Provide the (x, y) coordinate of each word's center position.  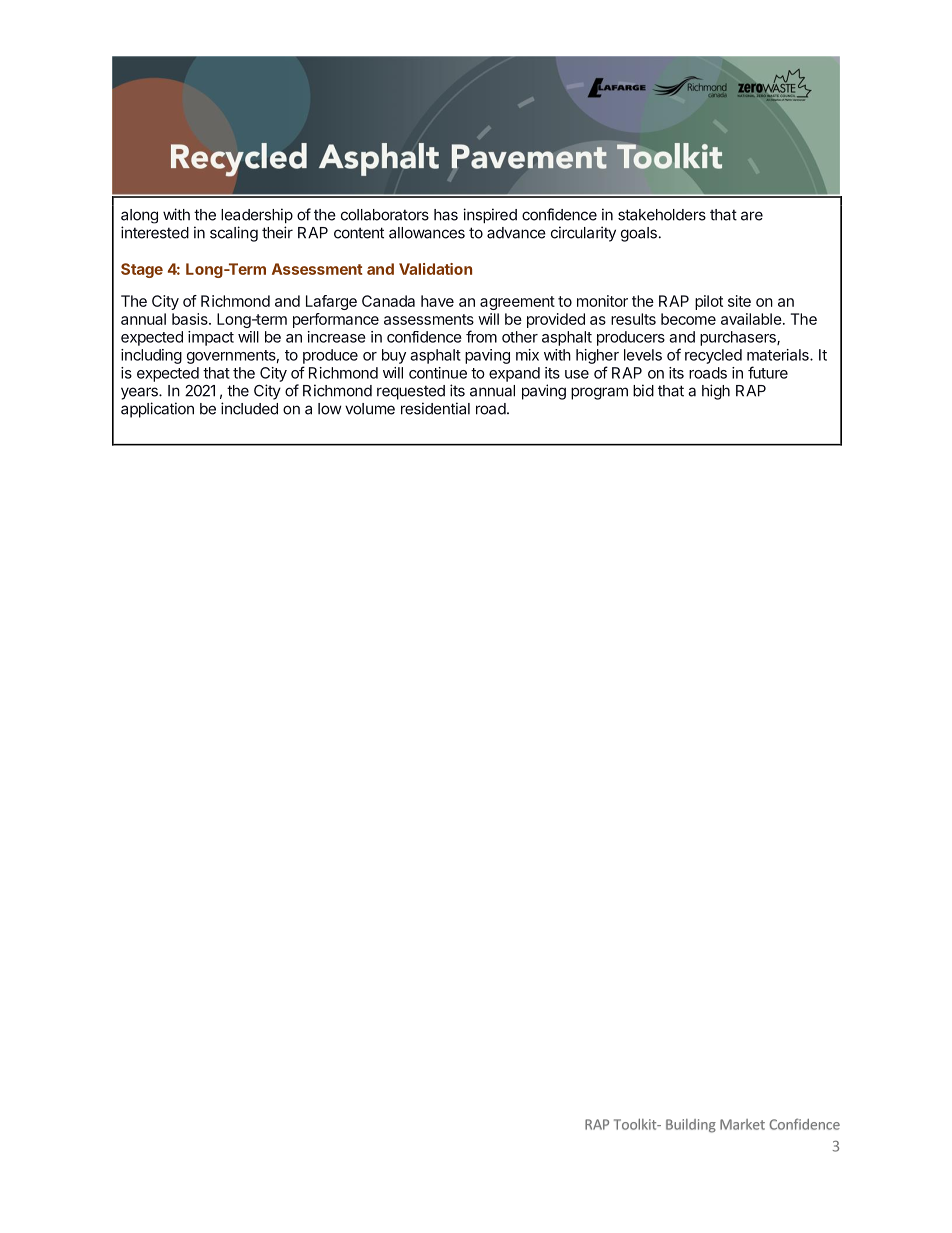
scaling (234, 234)
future (768, 372)
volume (370, 409)
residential (435, 408)
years (140, 393)
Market (742, 1124)
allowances (427, 233)
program (599, 393)
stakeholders (662, 215)
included (249, 408)
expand (514, 374)
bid (643, 390)
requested (411, 392)
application (157, 410)
